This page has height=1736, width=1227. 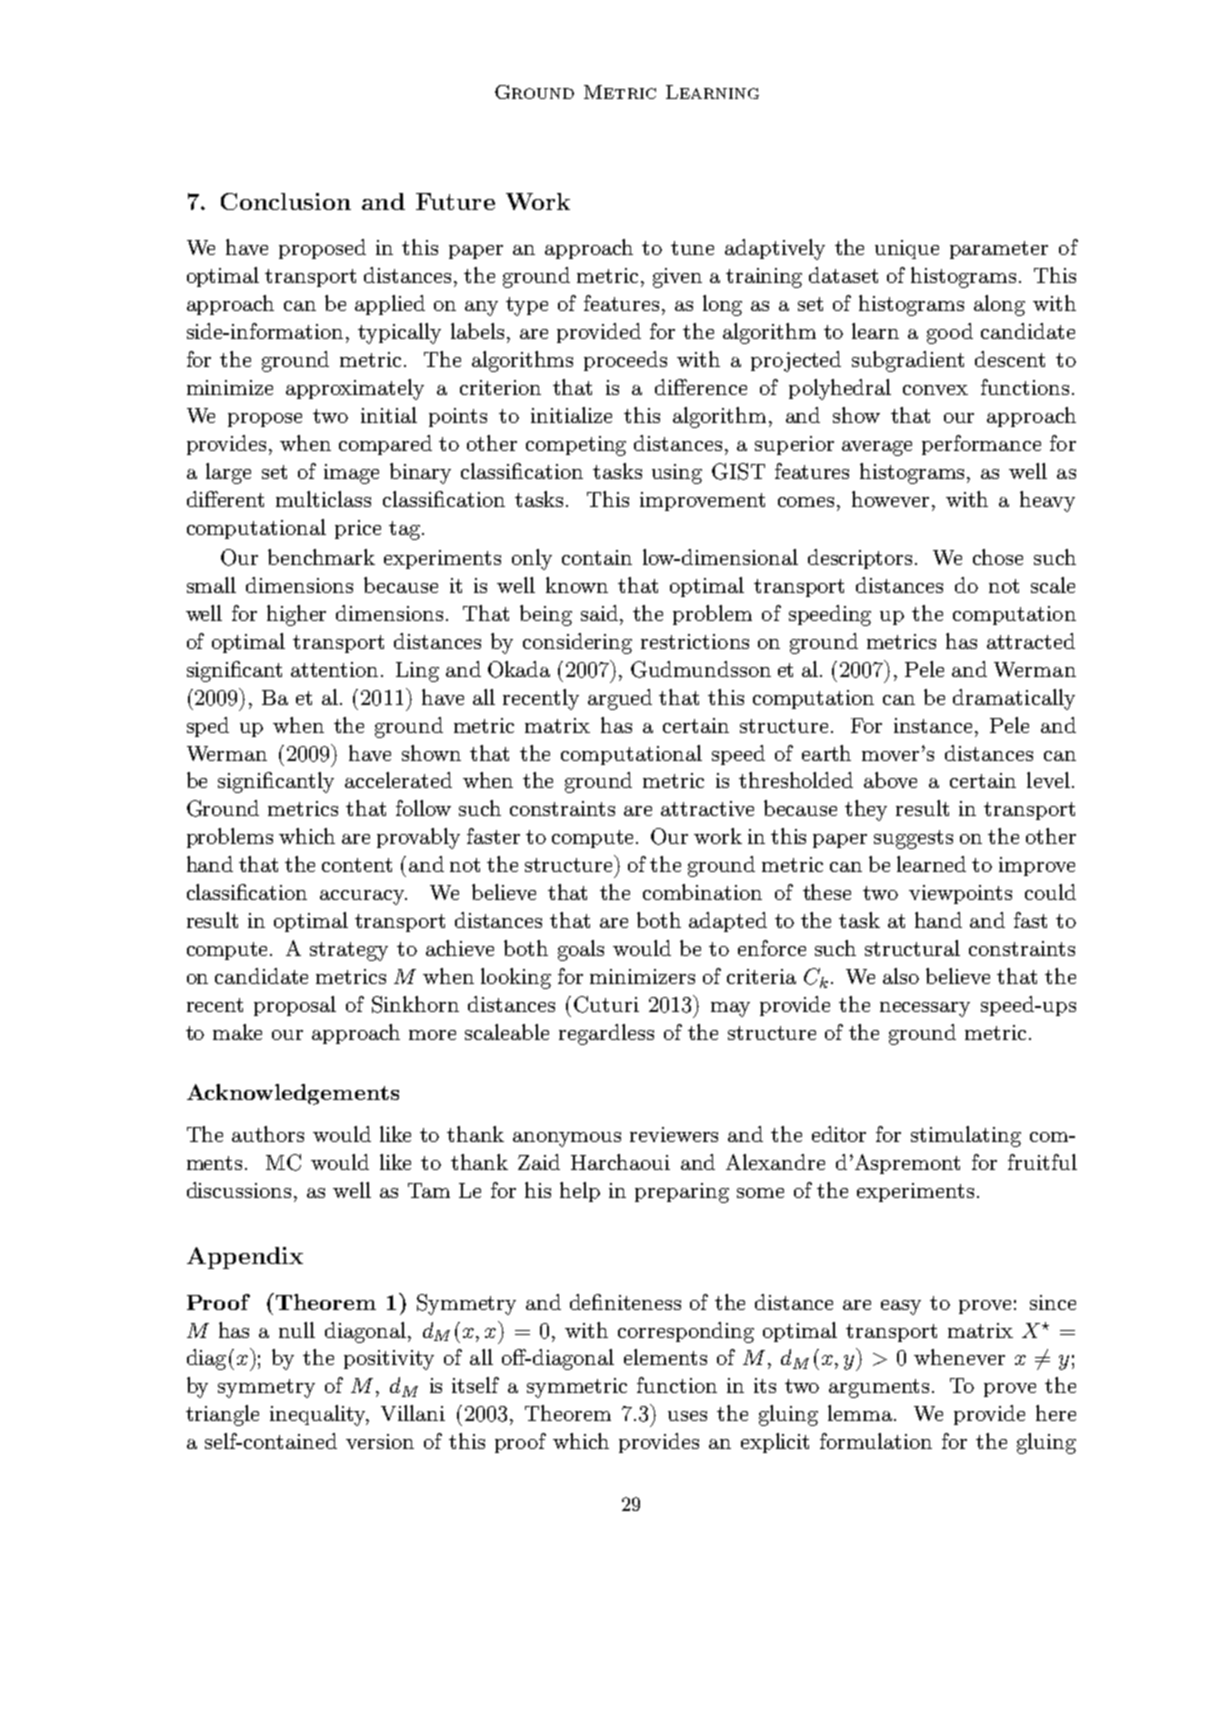 I want to click on chose, so click(x=998, y=557).
